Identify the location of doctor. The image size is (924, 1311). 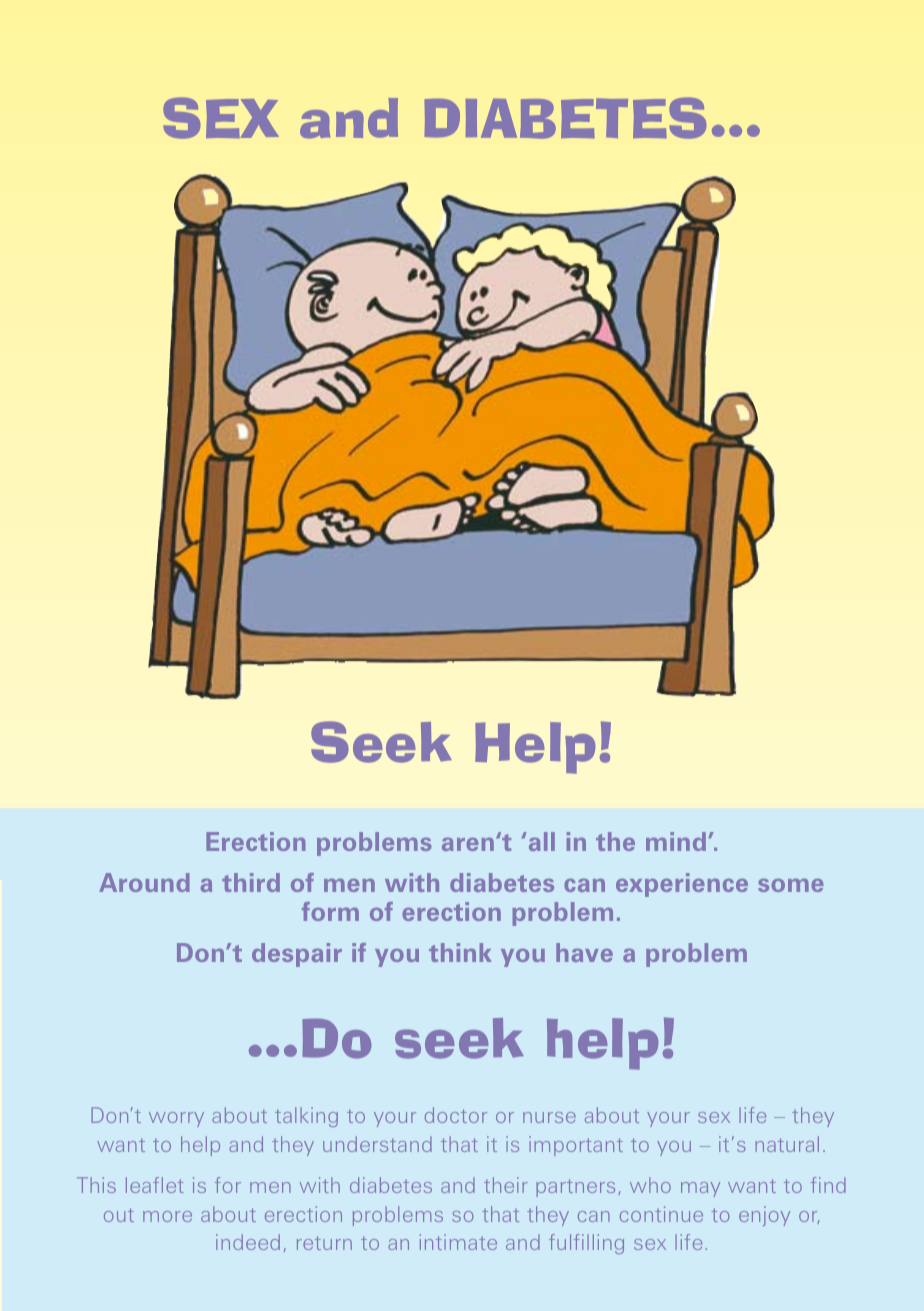
(456, 1115).
